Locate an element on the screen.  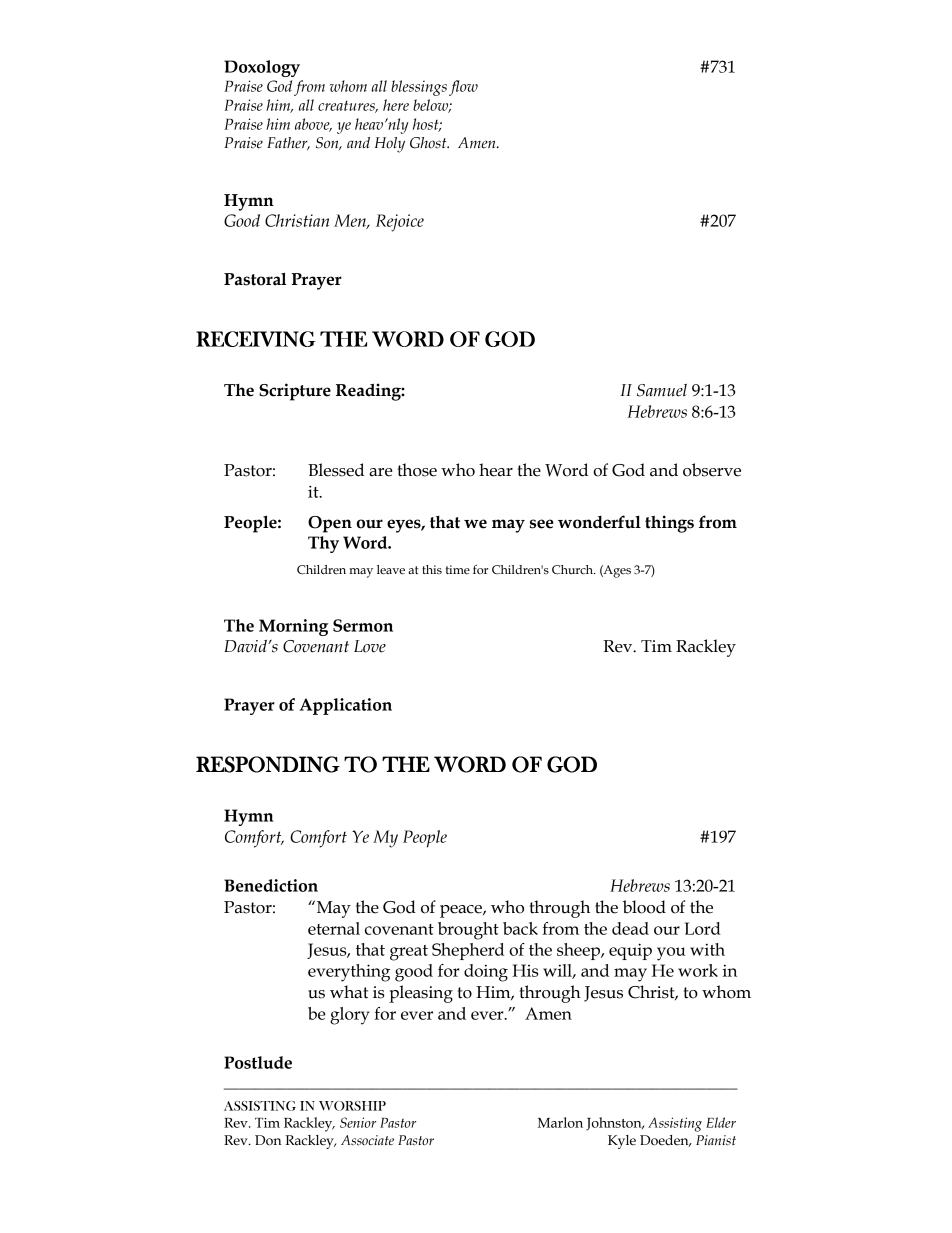
flow is located at coordinates (463, 88).
